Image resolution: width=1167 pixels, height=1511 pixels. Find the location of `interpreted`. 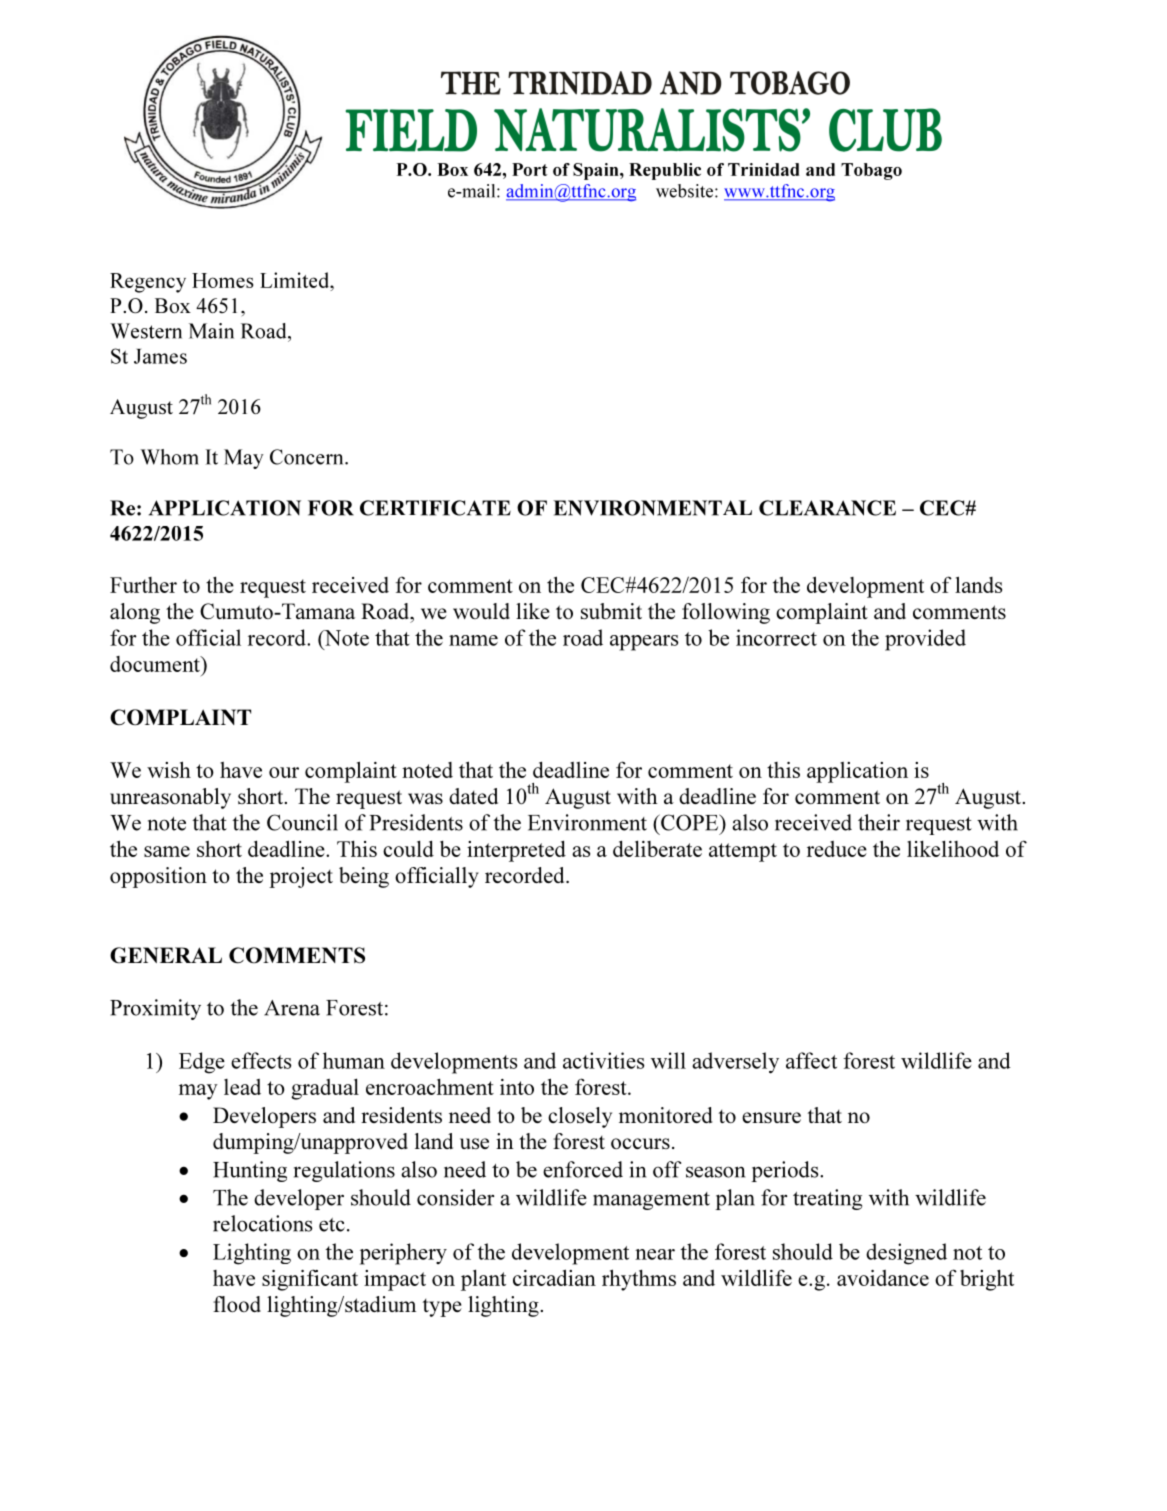

interpreted is located at coordinates (516, 851).
